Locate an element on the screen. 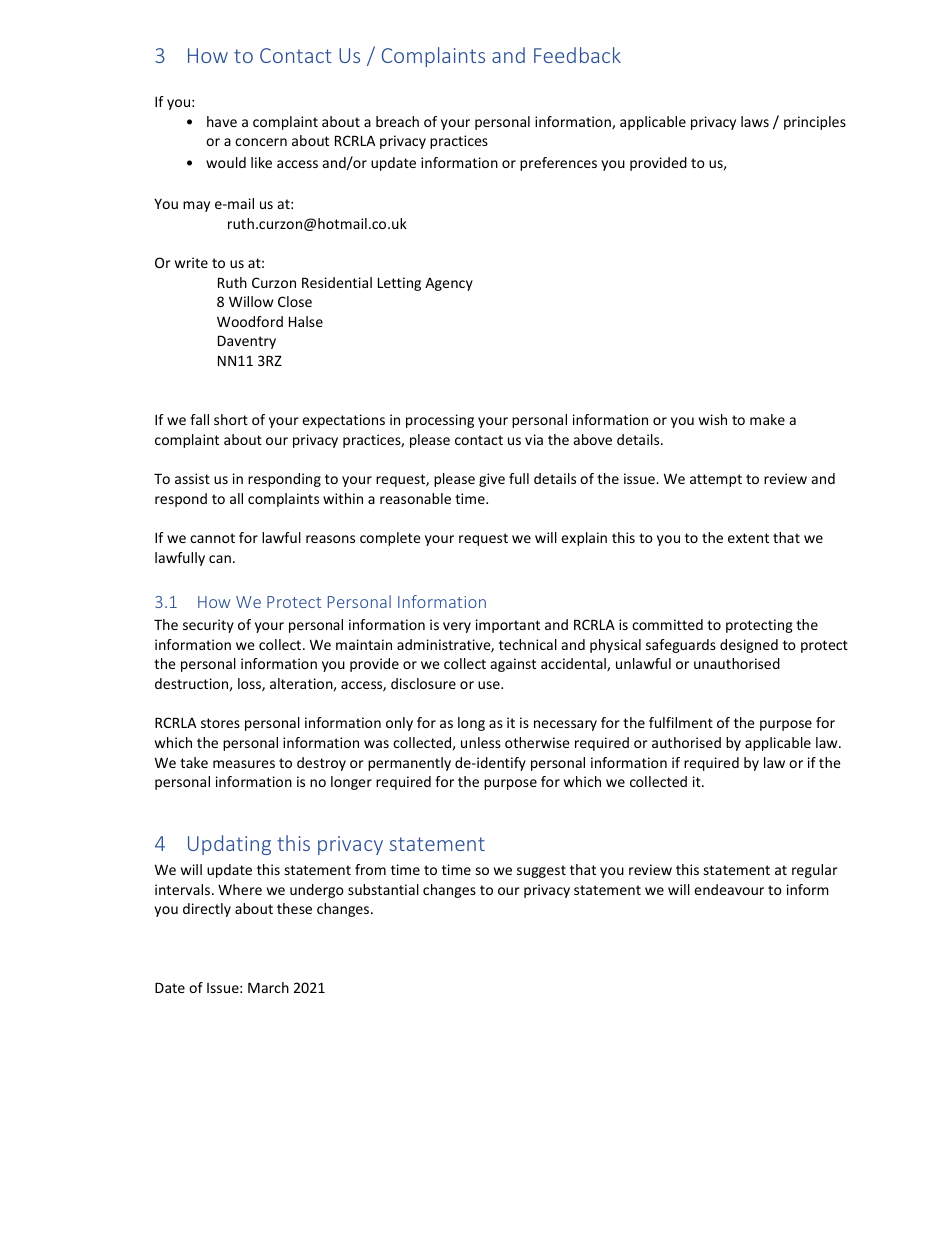 This screenshot has width=952, height=1233. give is located at coordinates (492, 480).
